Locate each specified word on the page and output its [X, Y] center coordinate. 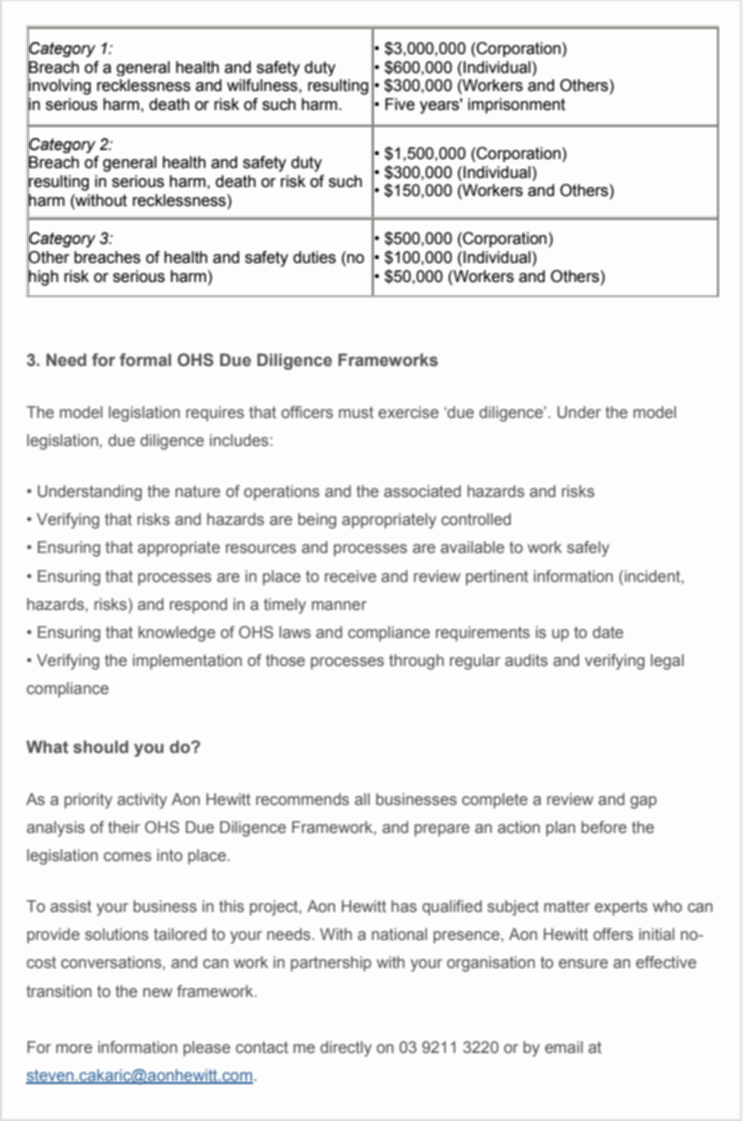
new [157, 992]
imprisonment [516, 106]
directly [346, 1049]
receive [350, 576]
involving [59, 87]
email [564, 1047]
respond [198, 606]
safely [588, 549]
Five [400, 104]
